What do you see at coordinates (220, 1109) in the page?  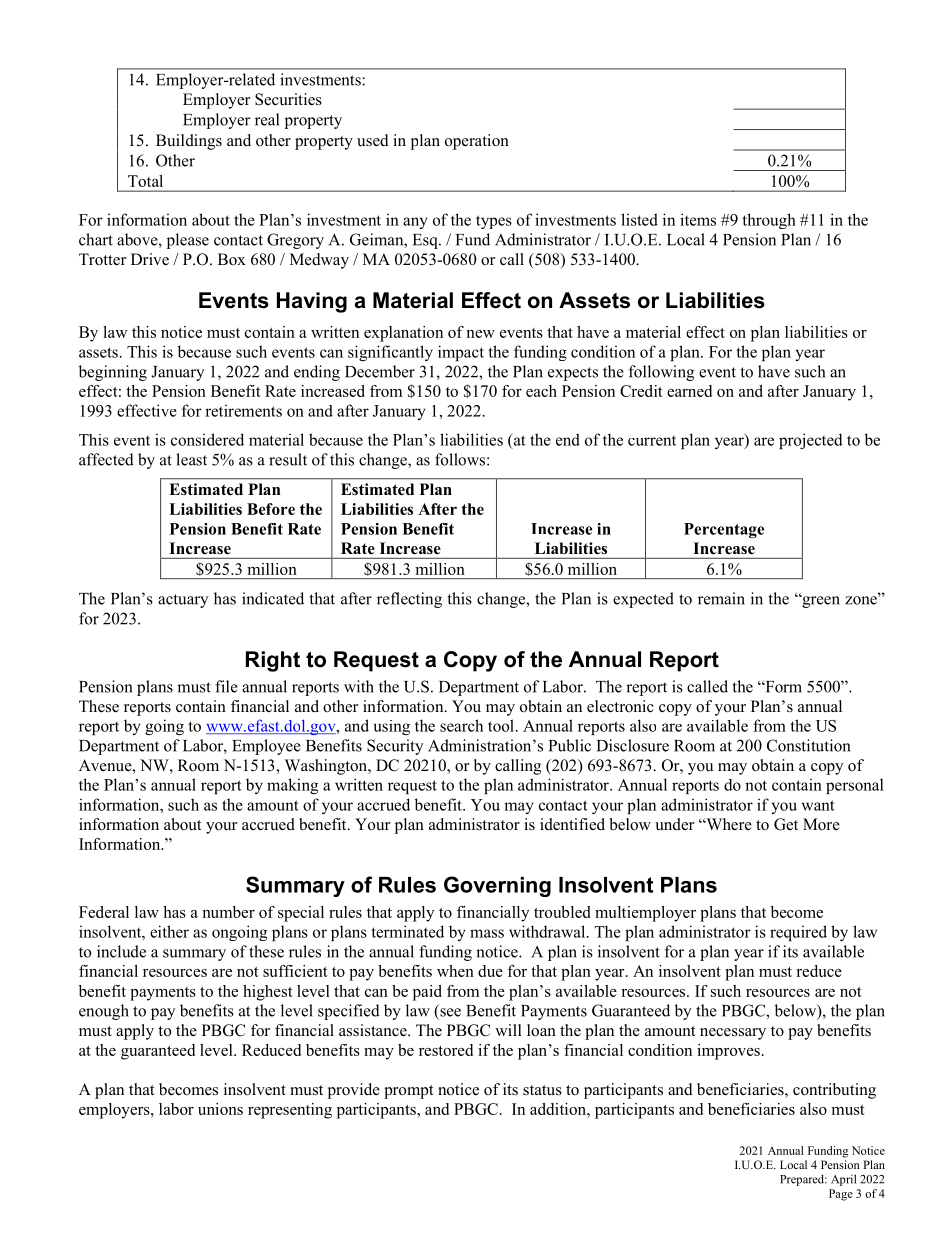 I see `unions` at bounding box center [220, 1109].
